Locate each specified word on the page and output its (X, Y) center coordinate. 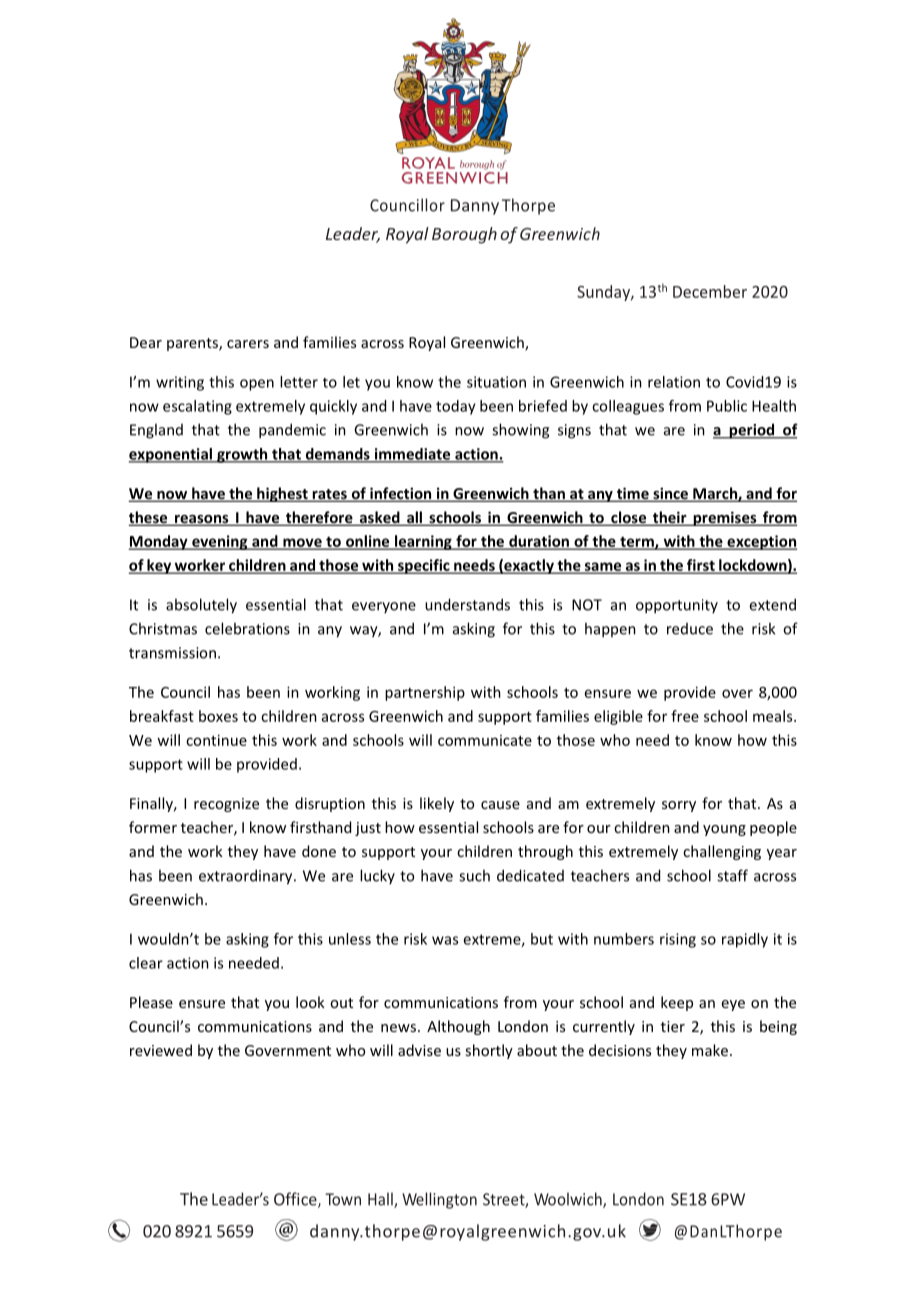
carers (248, 344)
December (710, 291)
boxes (218, 716)
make (710, 1050)
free (685, 716)
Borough (464, 235)
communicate (485, 740)
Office (296, 1200)
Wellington (439, 1200)
